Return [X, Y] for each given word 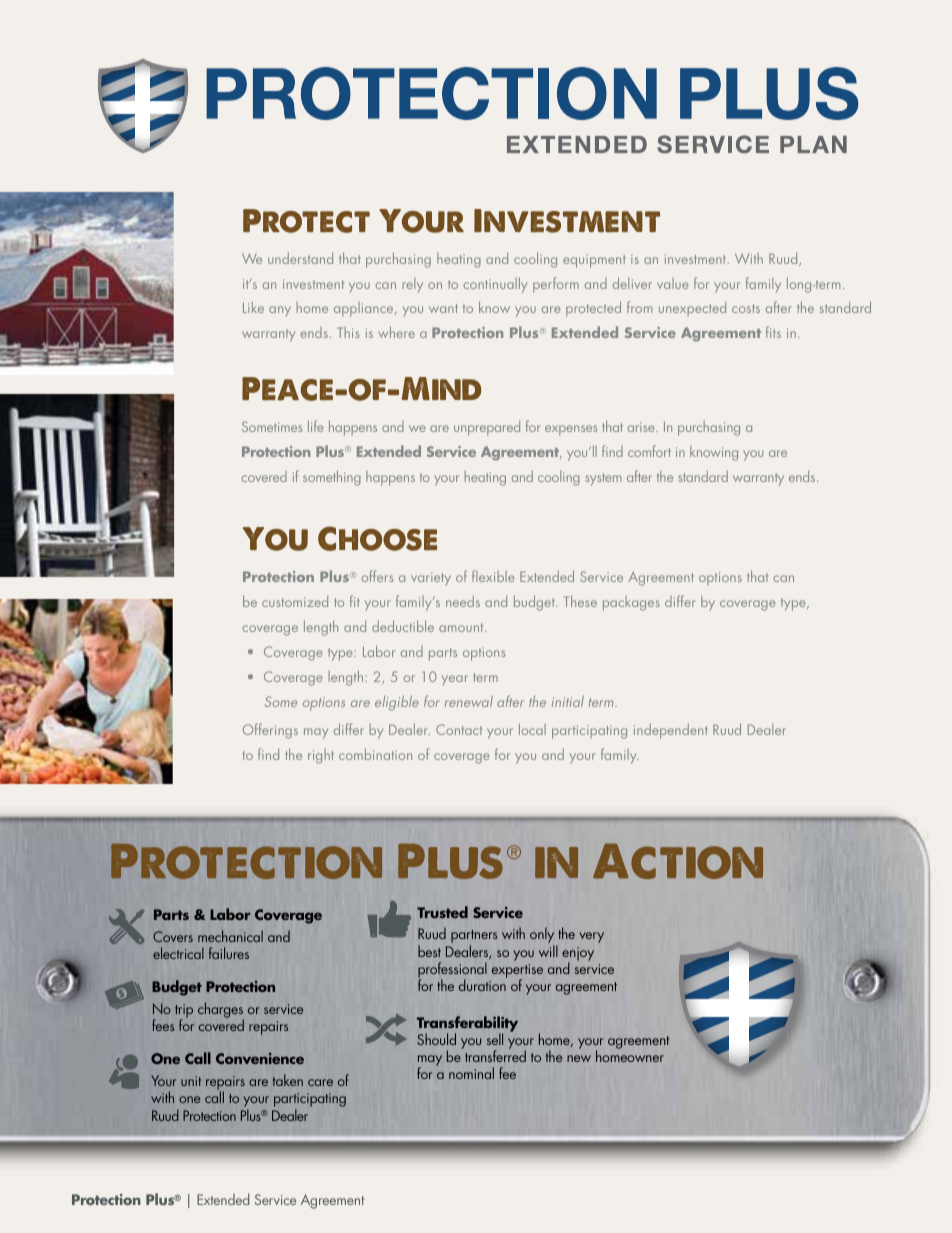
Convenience [260, 1058]
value [673, 283]
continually [495, 285]
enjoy [578, 955]
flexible [493, 576]
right [321, 756]
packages [631, 603]
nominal [471, 1073]
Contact [459, 729]
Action [678, 861]
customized [295, 601]
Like [253, 307]
